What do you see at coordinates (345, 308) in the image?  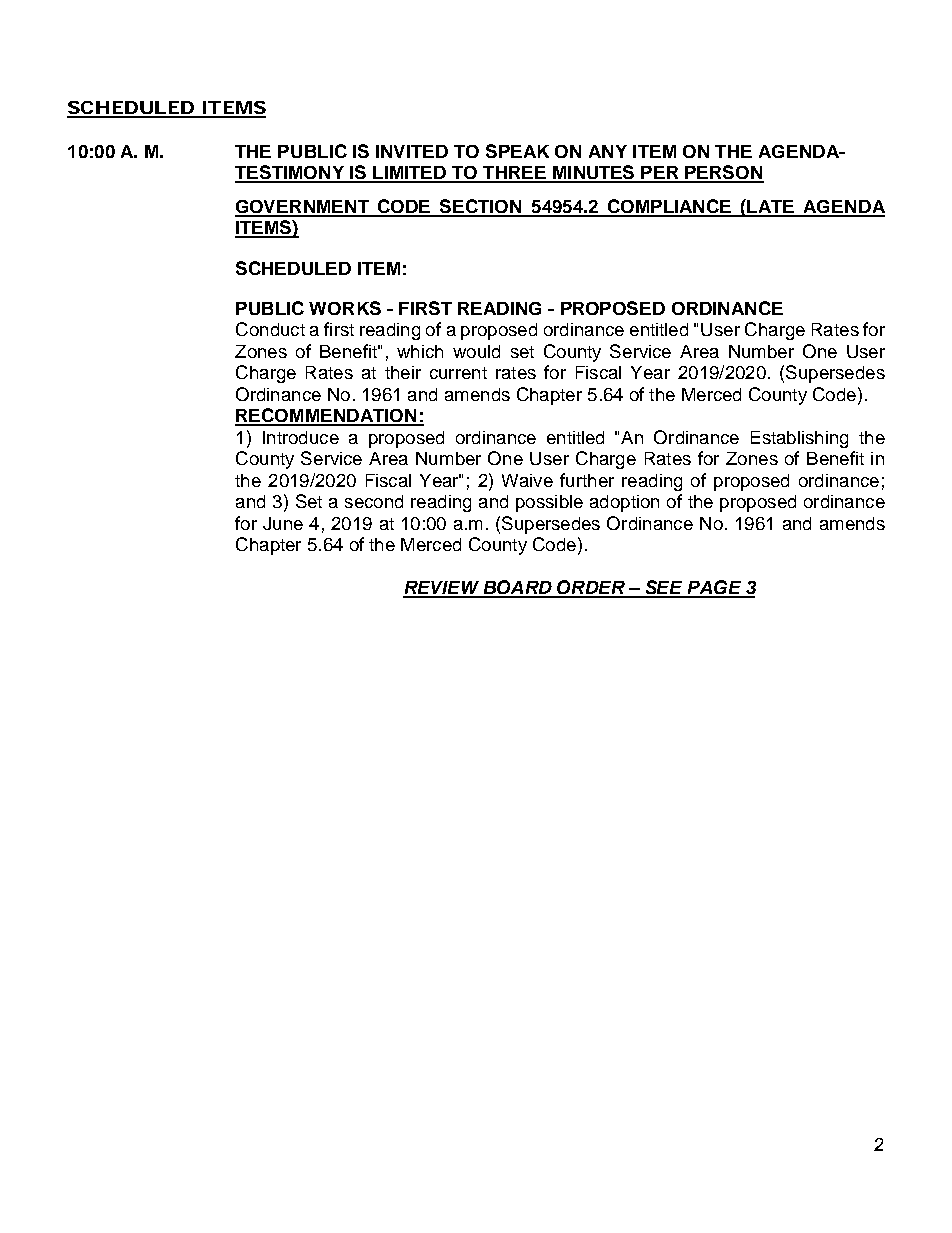 I see `WORKS` at bounding box center [345, 308].
